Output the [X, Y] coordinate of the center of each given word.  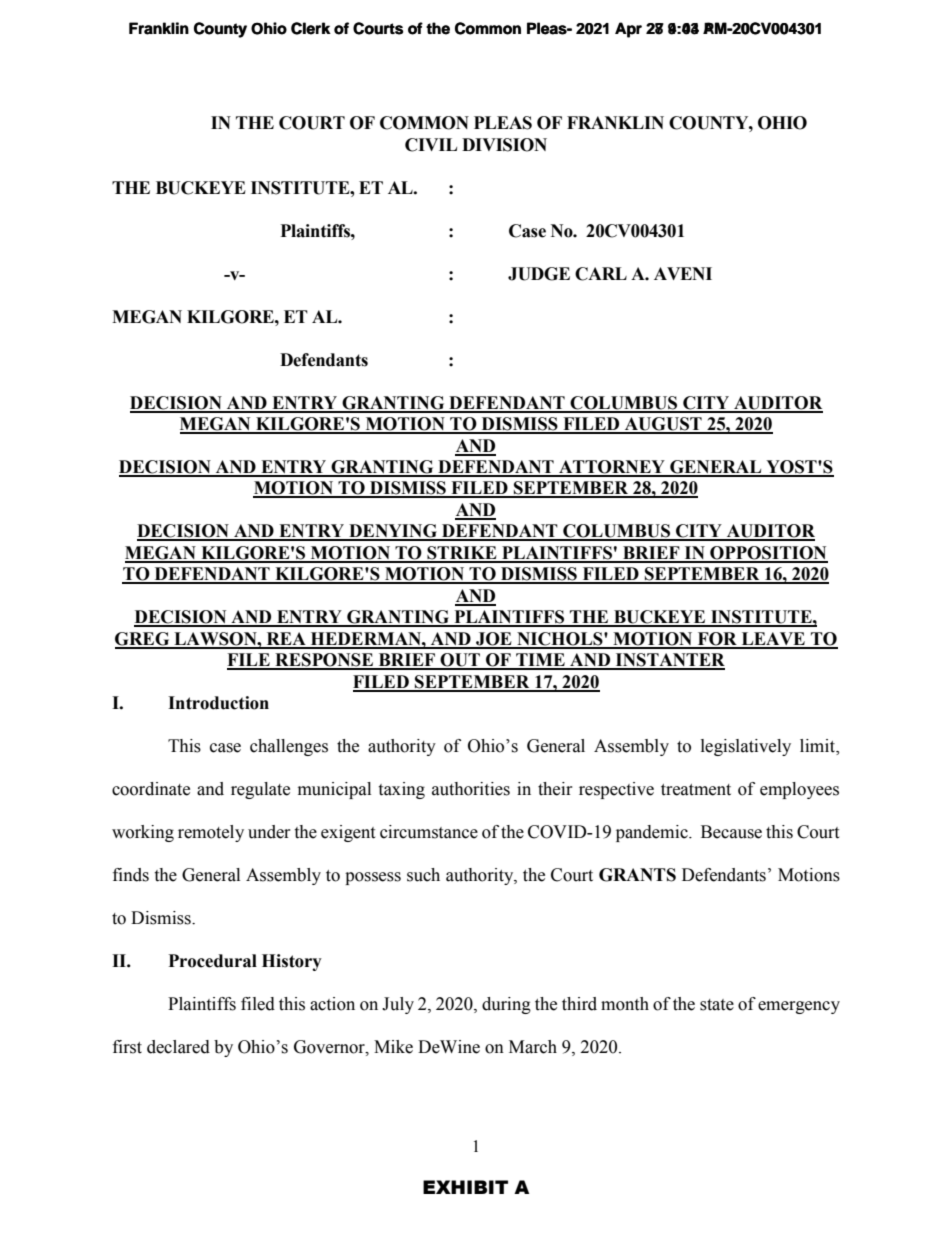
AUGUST [663, 425]
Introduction [218, 703]
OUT [460, 661]
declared [178, 1047]
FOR [717, 640]
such [423, 875]
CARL [601, 274]
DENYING [393, 532]
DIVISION [504, 145]
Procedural [213, 961]
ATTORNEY [612, 468]
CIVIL [431, 145]
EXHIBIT [465, 1187]
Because [731, 832]
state [717, 1005]
